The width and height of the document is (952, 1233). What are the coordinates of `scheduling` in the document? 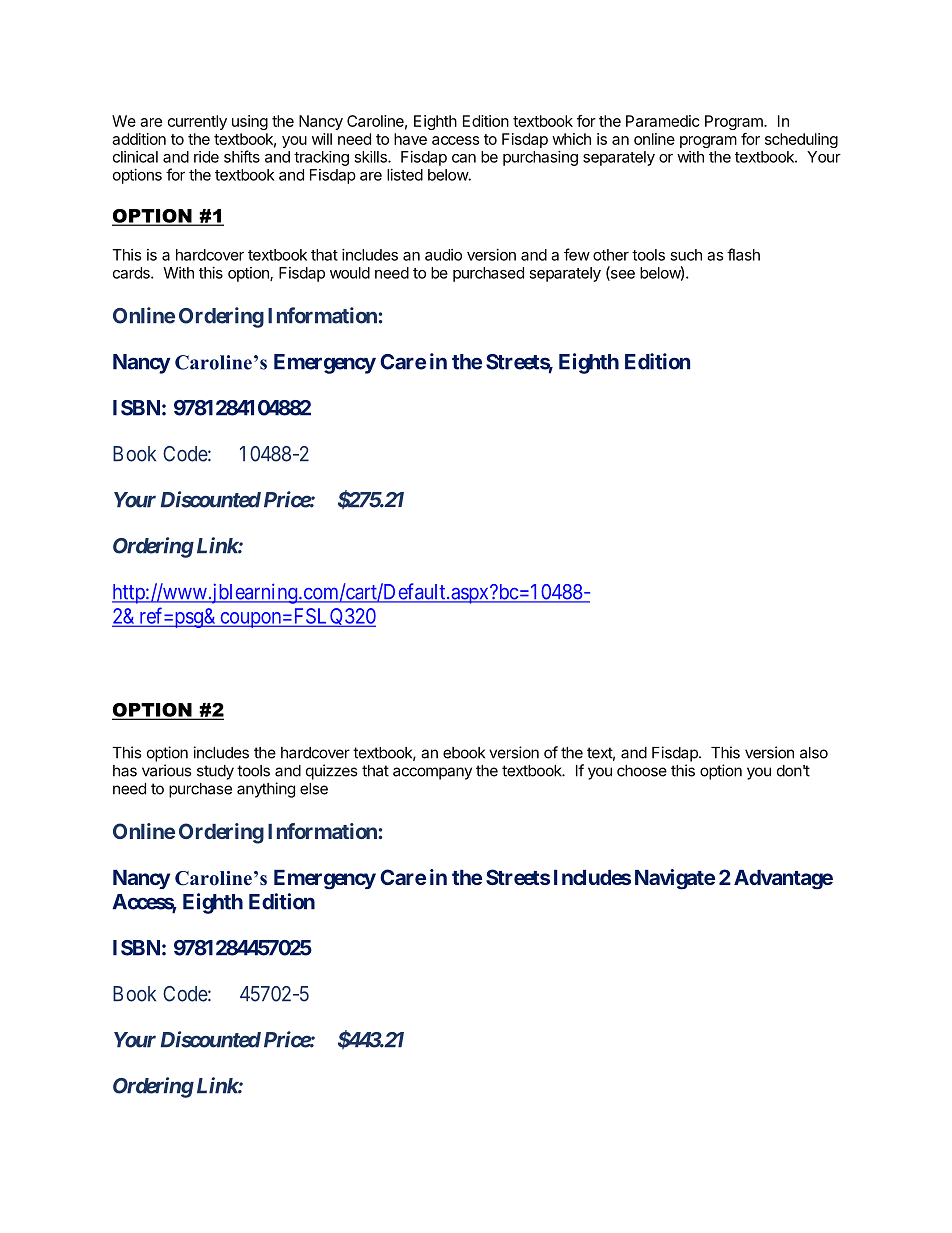 It's located at (801, 140).
